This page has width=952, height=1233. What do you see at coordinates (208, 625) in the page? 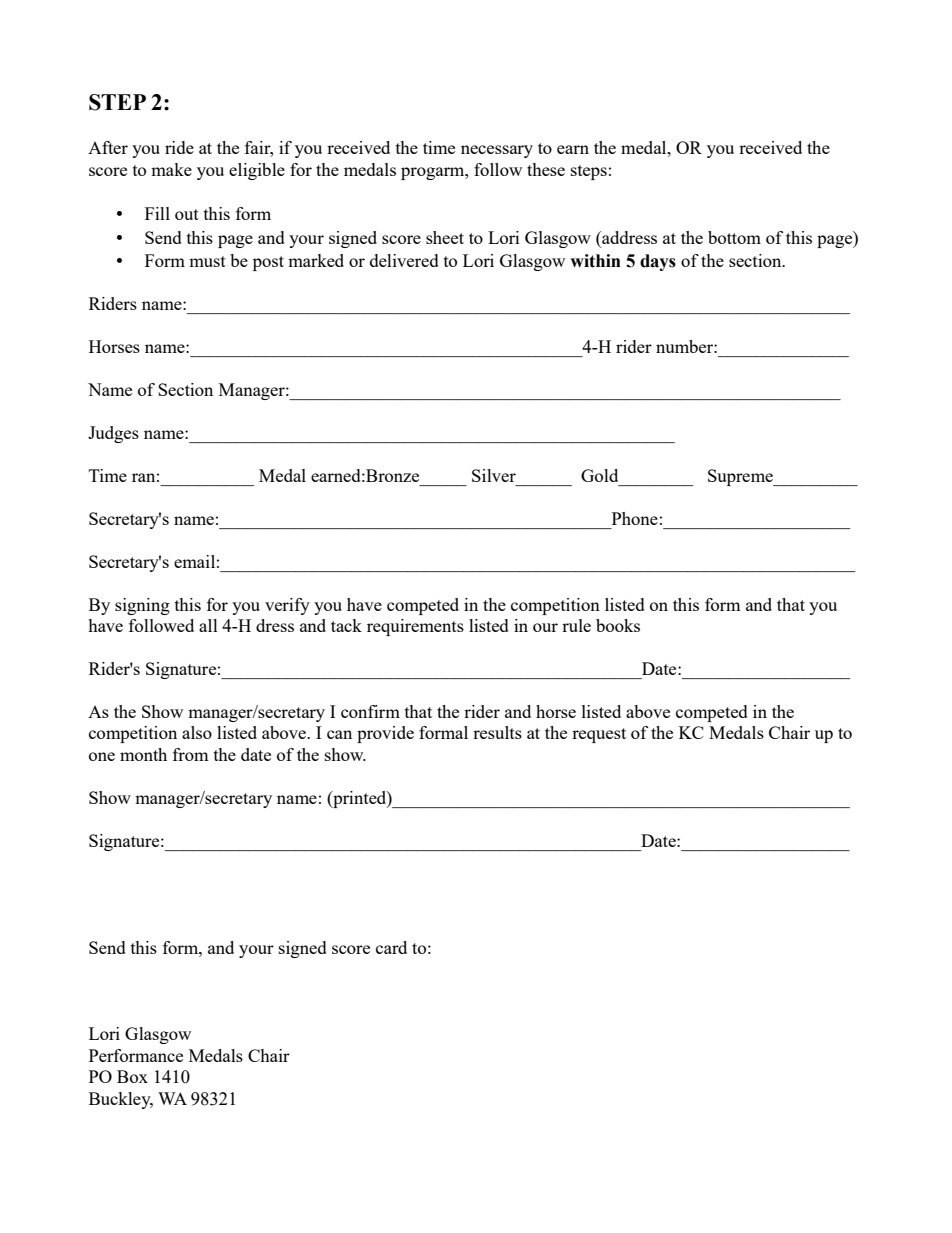
I see `all` at bounding box center [208, 625].
